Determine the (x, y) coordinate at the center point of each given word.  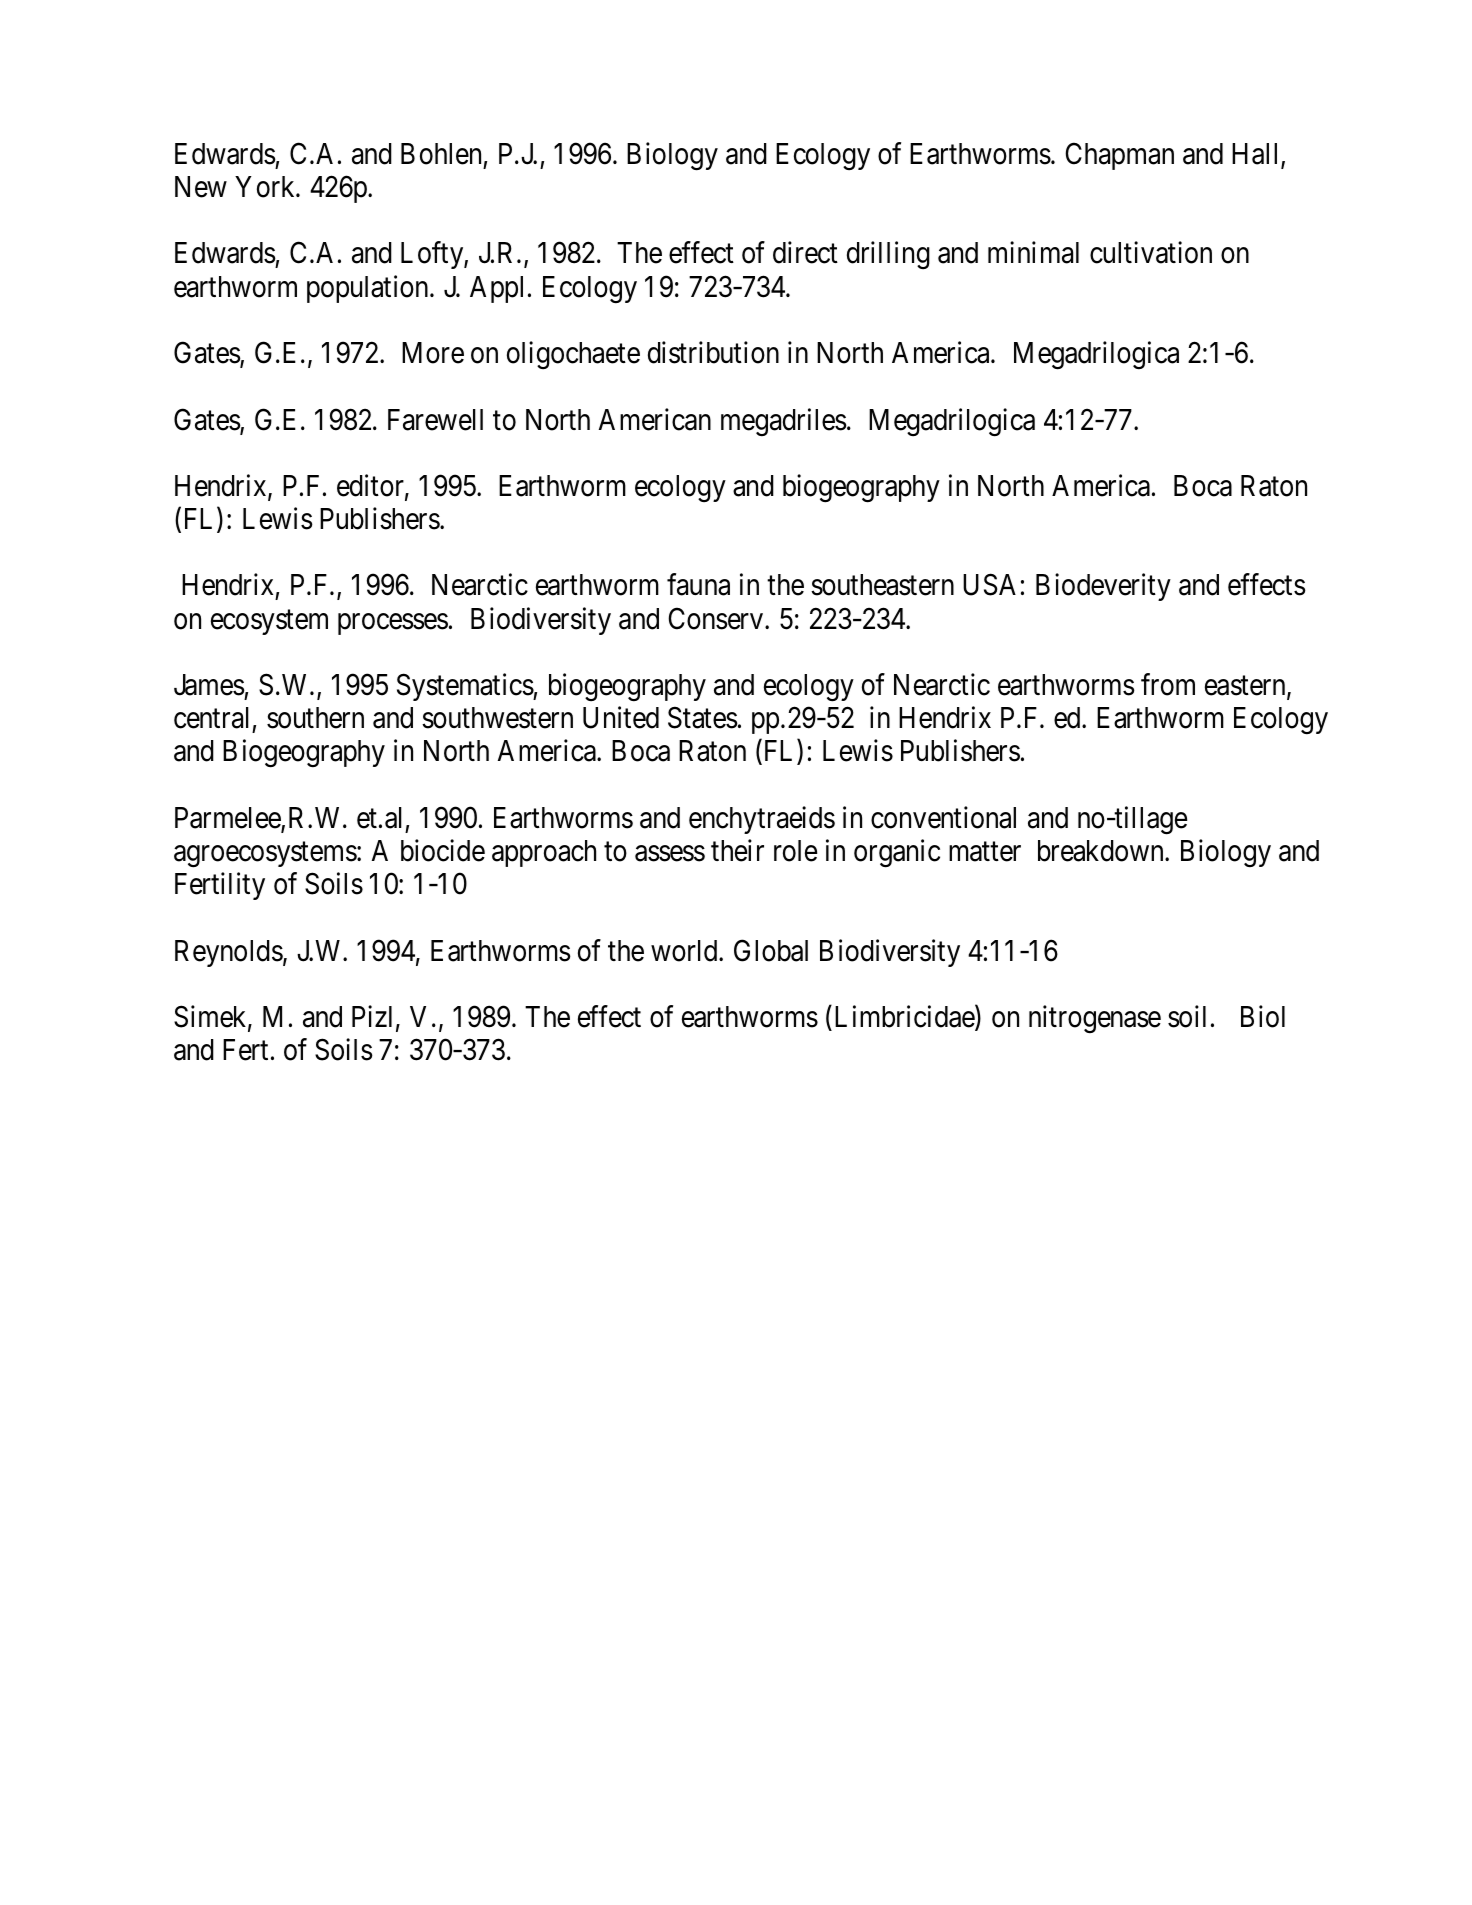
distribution (713, 352)
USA (989, 585)
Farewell (435, 420)
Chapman (1119, 156)
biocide (443, 850)
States (703, 718)
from (1168, 684)
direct (805, 253)
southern (315, 718)
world (685, 951)
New (201, 187)
